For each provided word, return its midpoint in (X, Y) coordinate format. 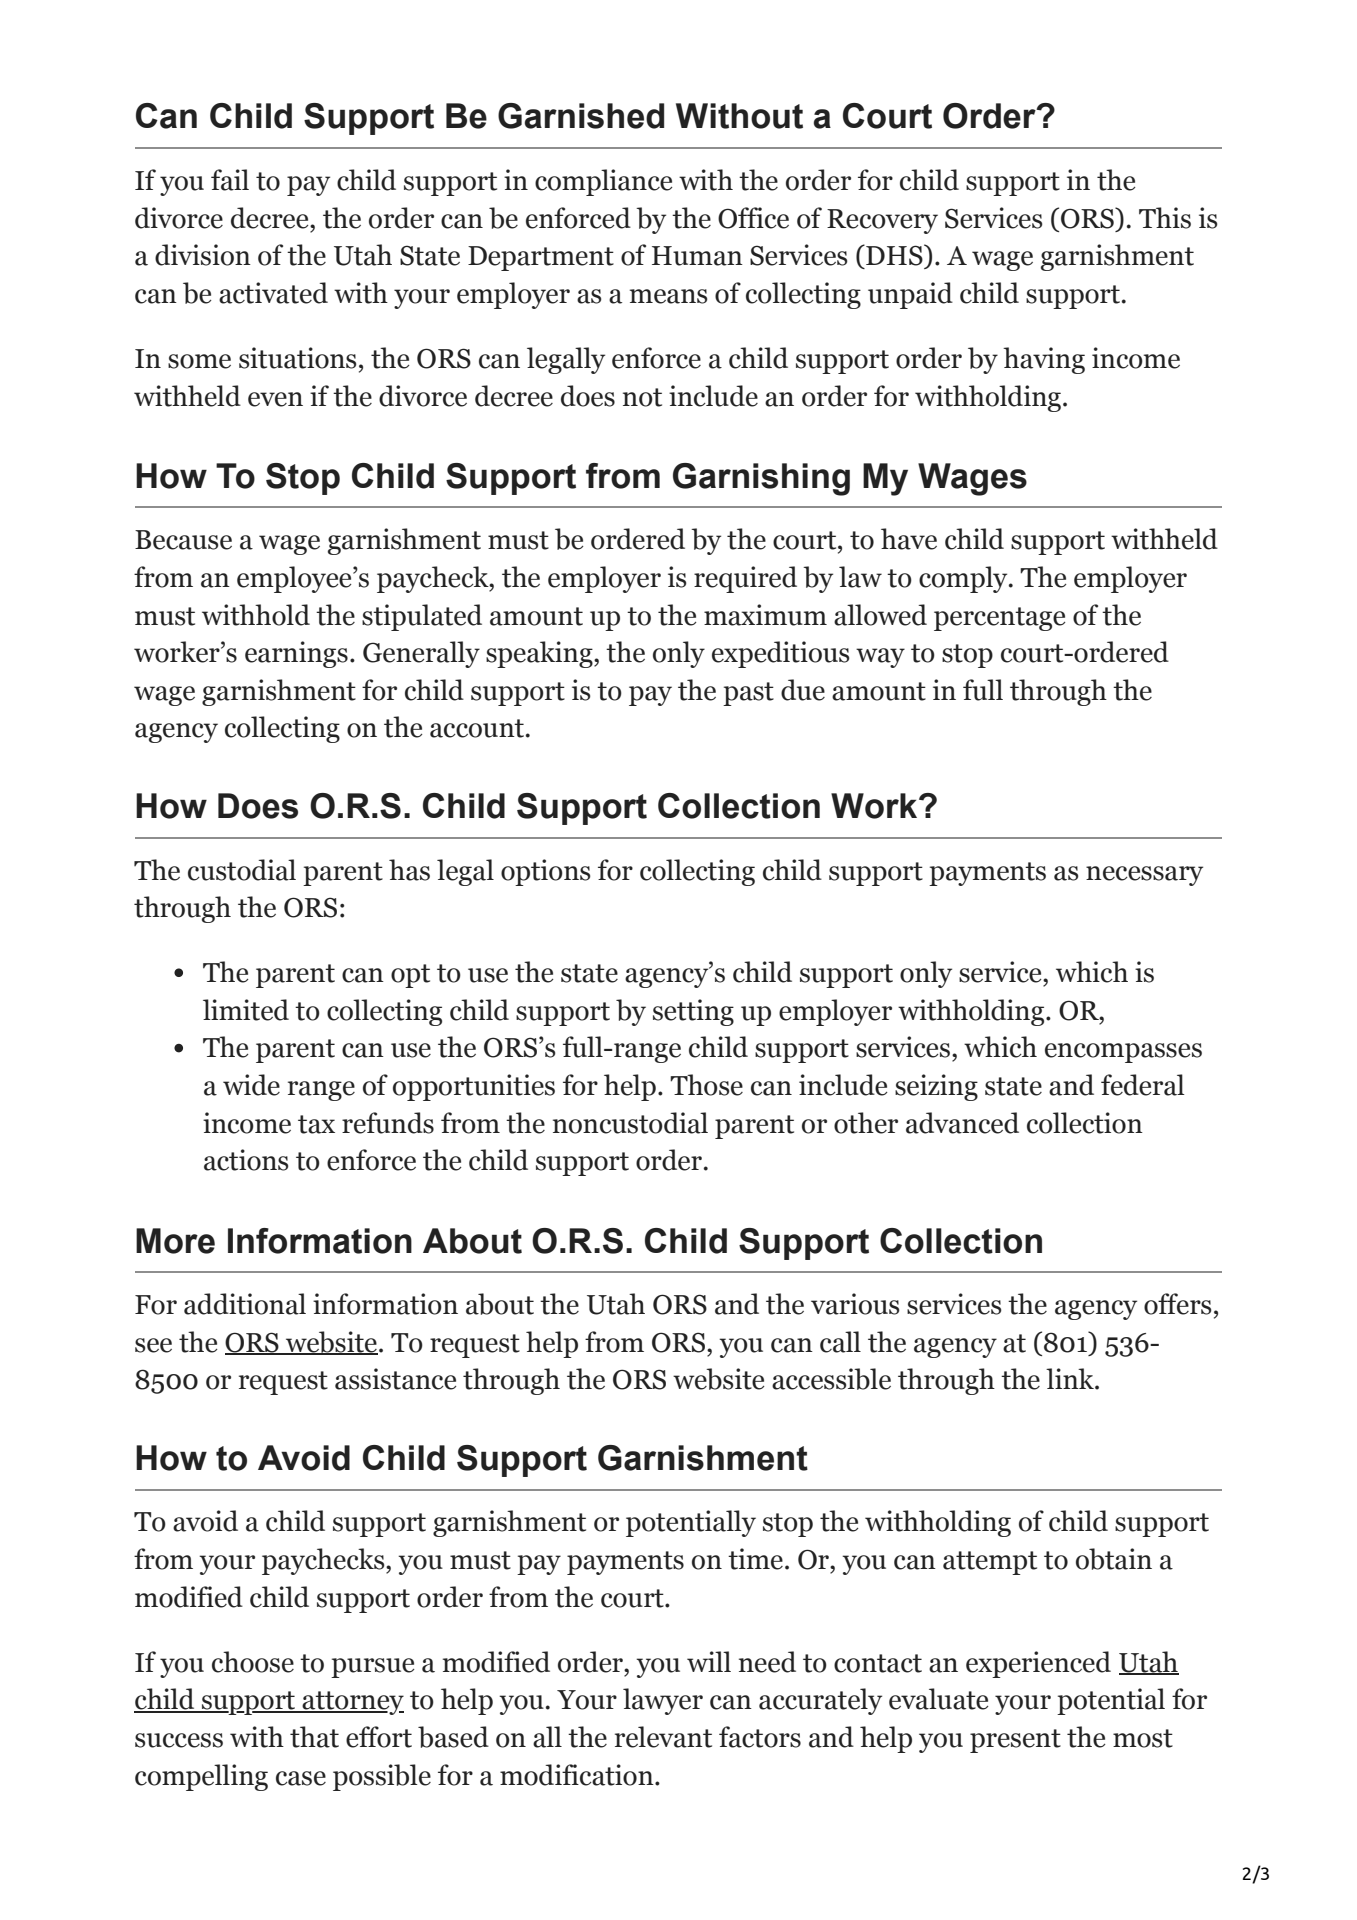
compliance (603, 182)
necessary (1144, 876)
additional (245, 1304)
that (314, 1737)
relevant (663, 1737)
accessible (831, 1379)
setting (693, 1012)
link (1071, 1378)
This (1165, 218)
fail (230, 180)
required (745, 579)
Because (183, 540)
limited (246, 1010)
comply (964, 579)
